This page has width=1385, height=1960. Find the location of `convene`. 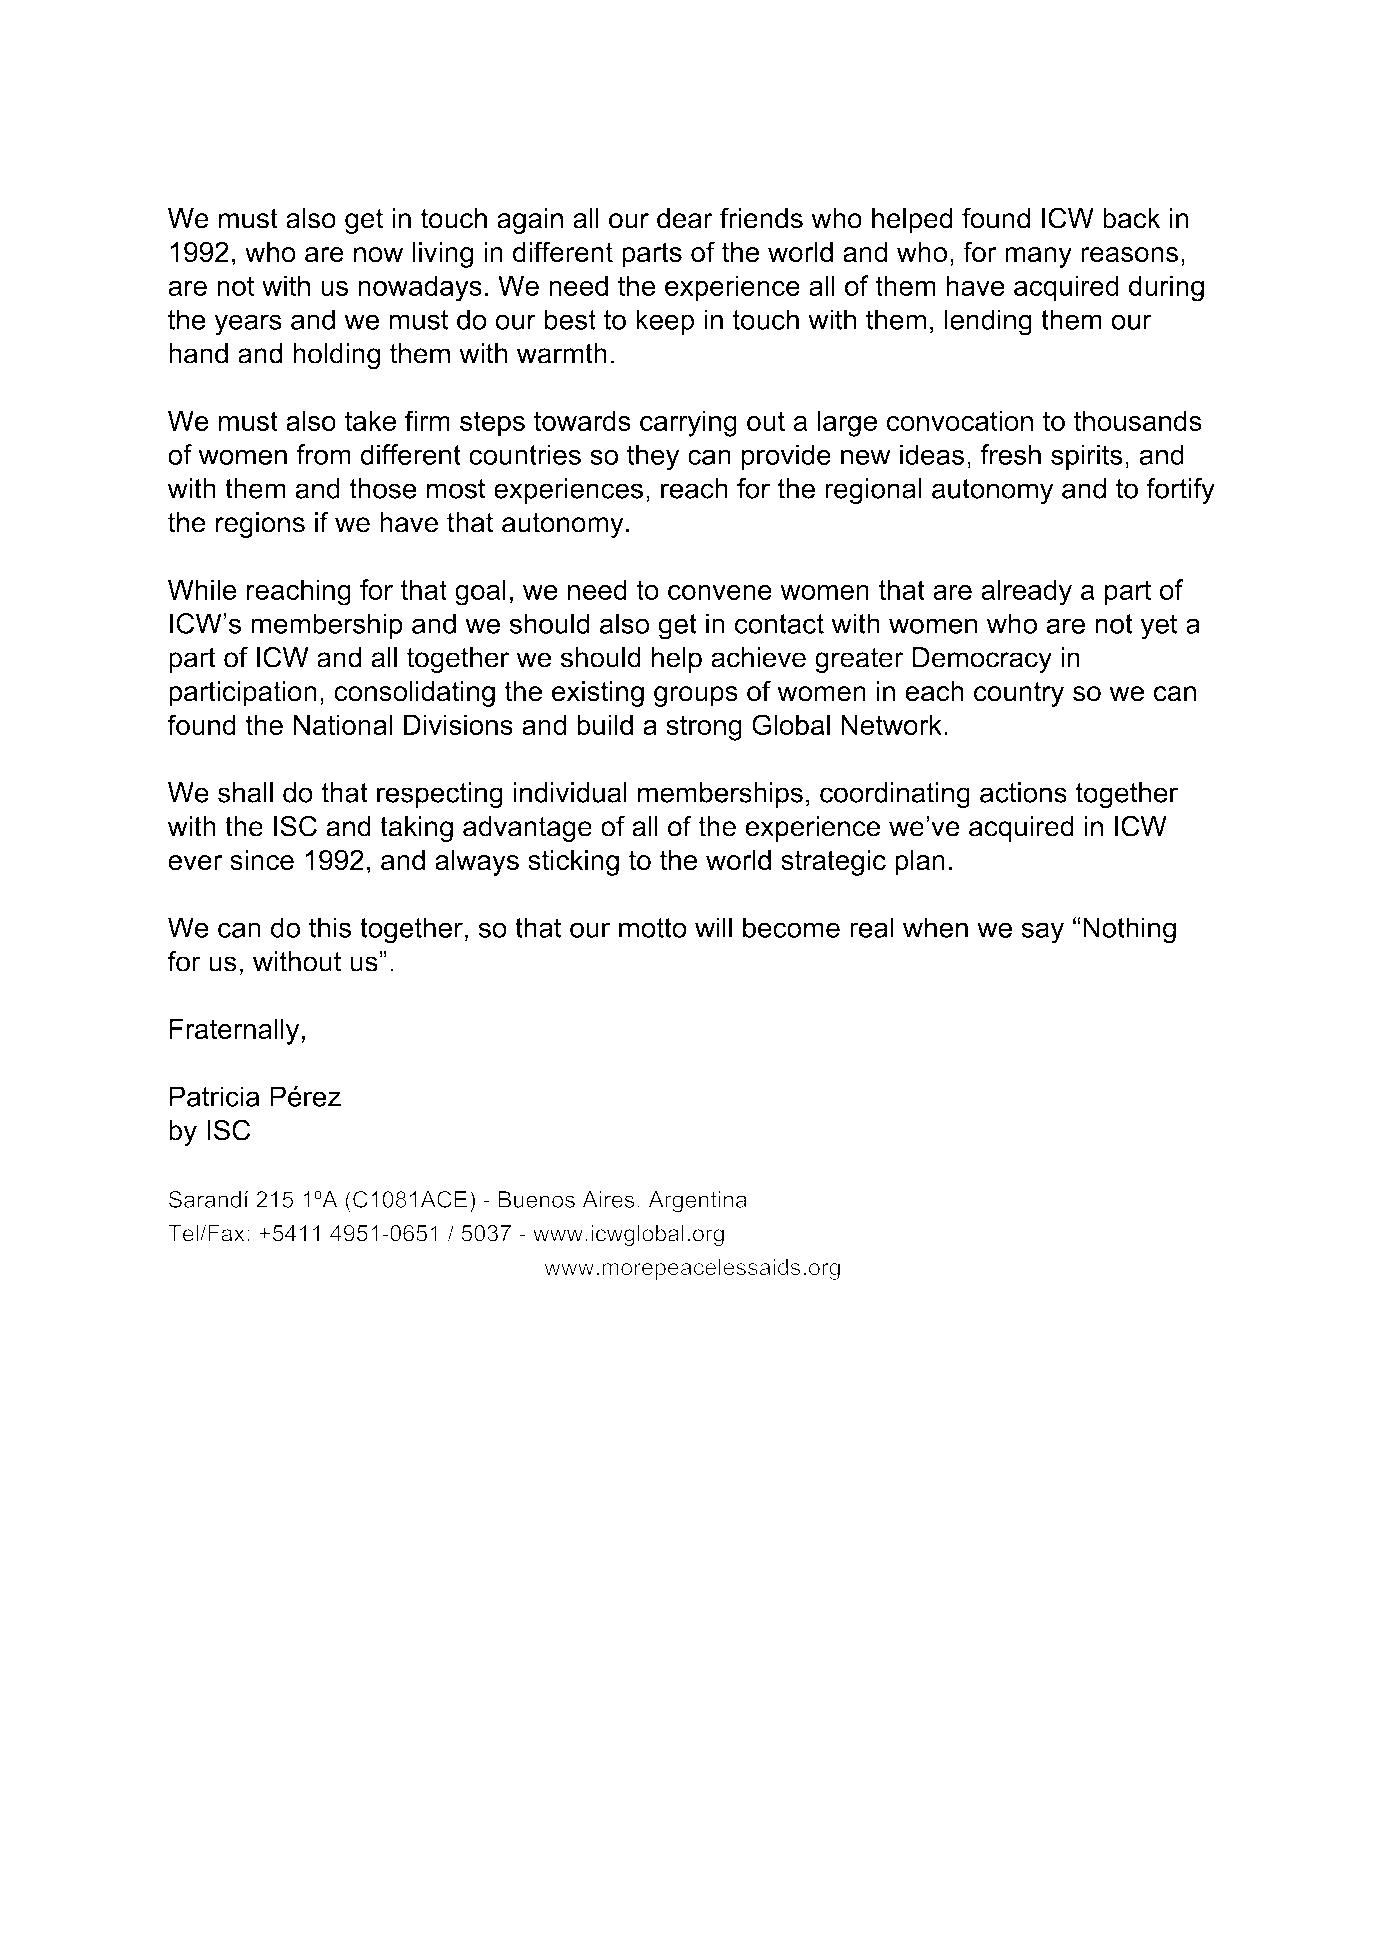

convene is located at coordinates (720, 592).
